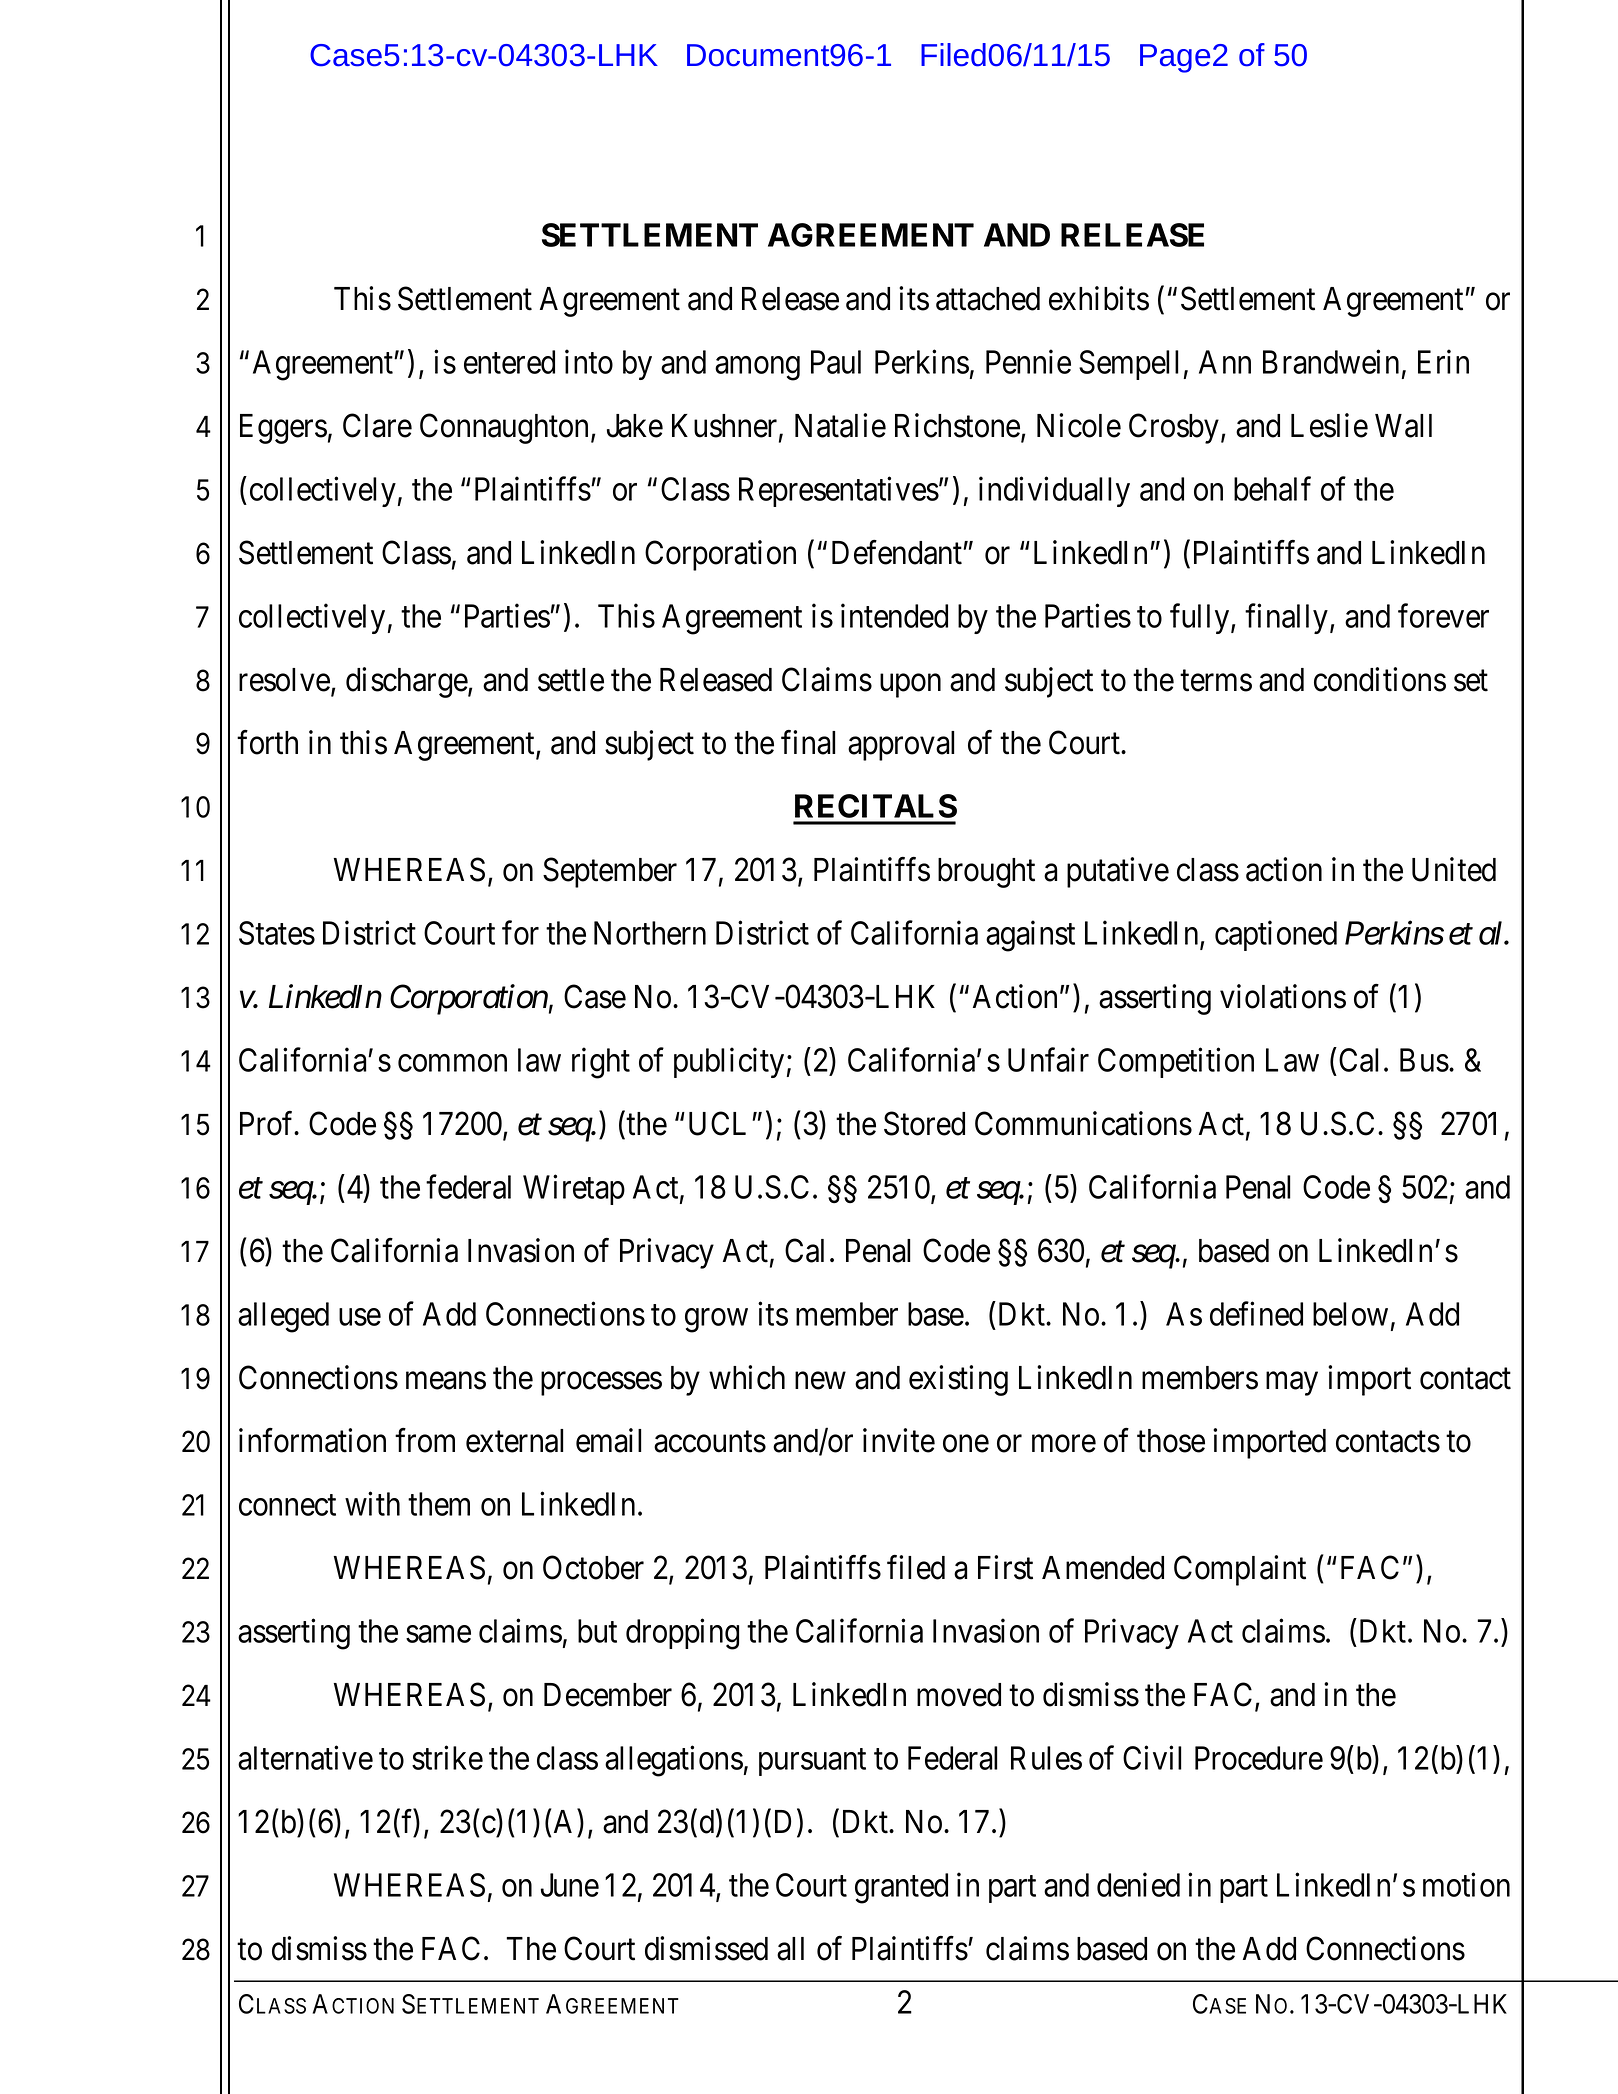 The height and width of the screenshot is (2094, 1618). I want to click on entered, so click(509, 362).
